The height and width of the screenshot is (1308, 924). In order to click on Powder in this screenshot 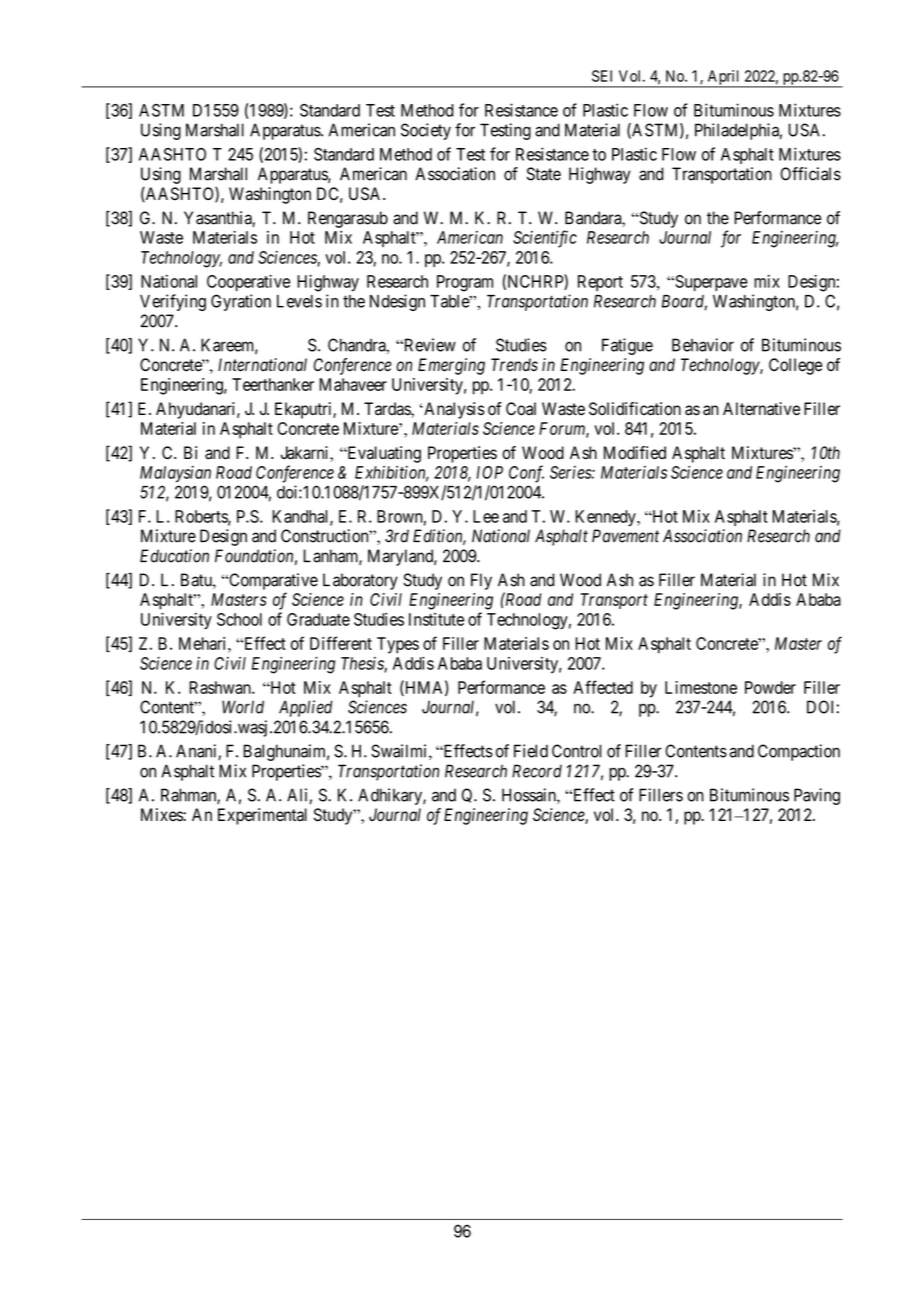, I will do `click(770, 687)`.
